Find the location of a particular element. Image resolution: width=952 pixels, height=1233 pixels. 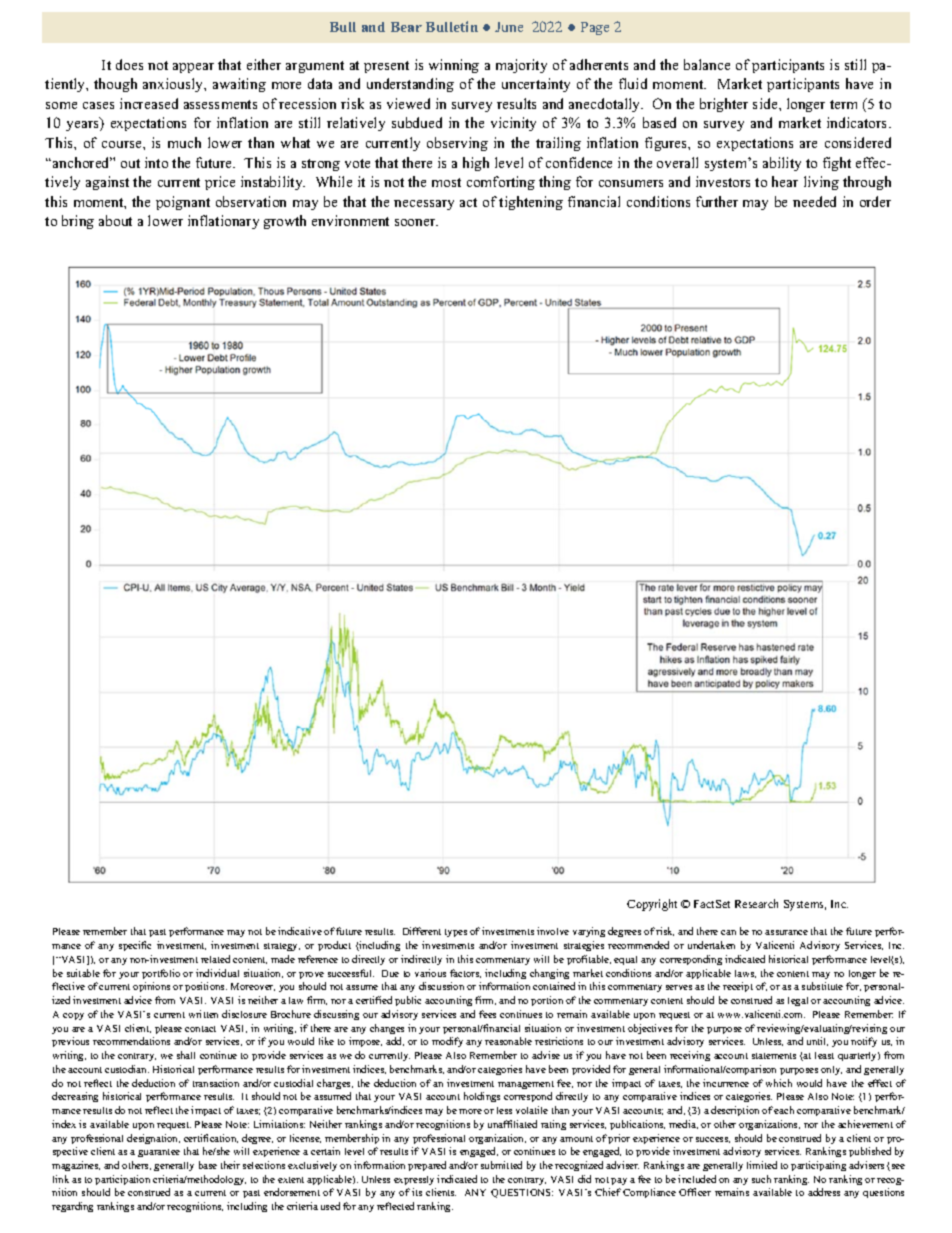

does is located at coordinates (129, 64).
